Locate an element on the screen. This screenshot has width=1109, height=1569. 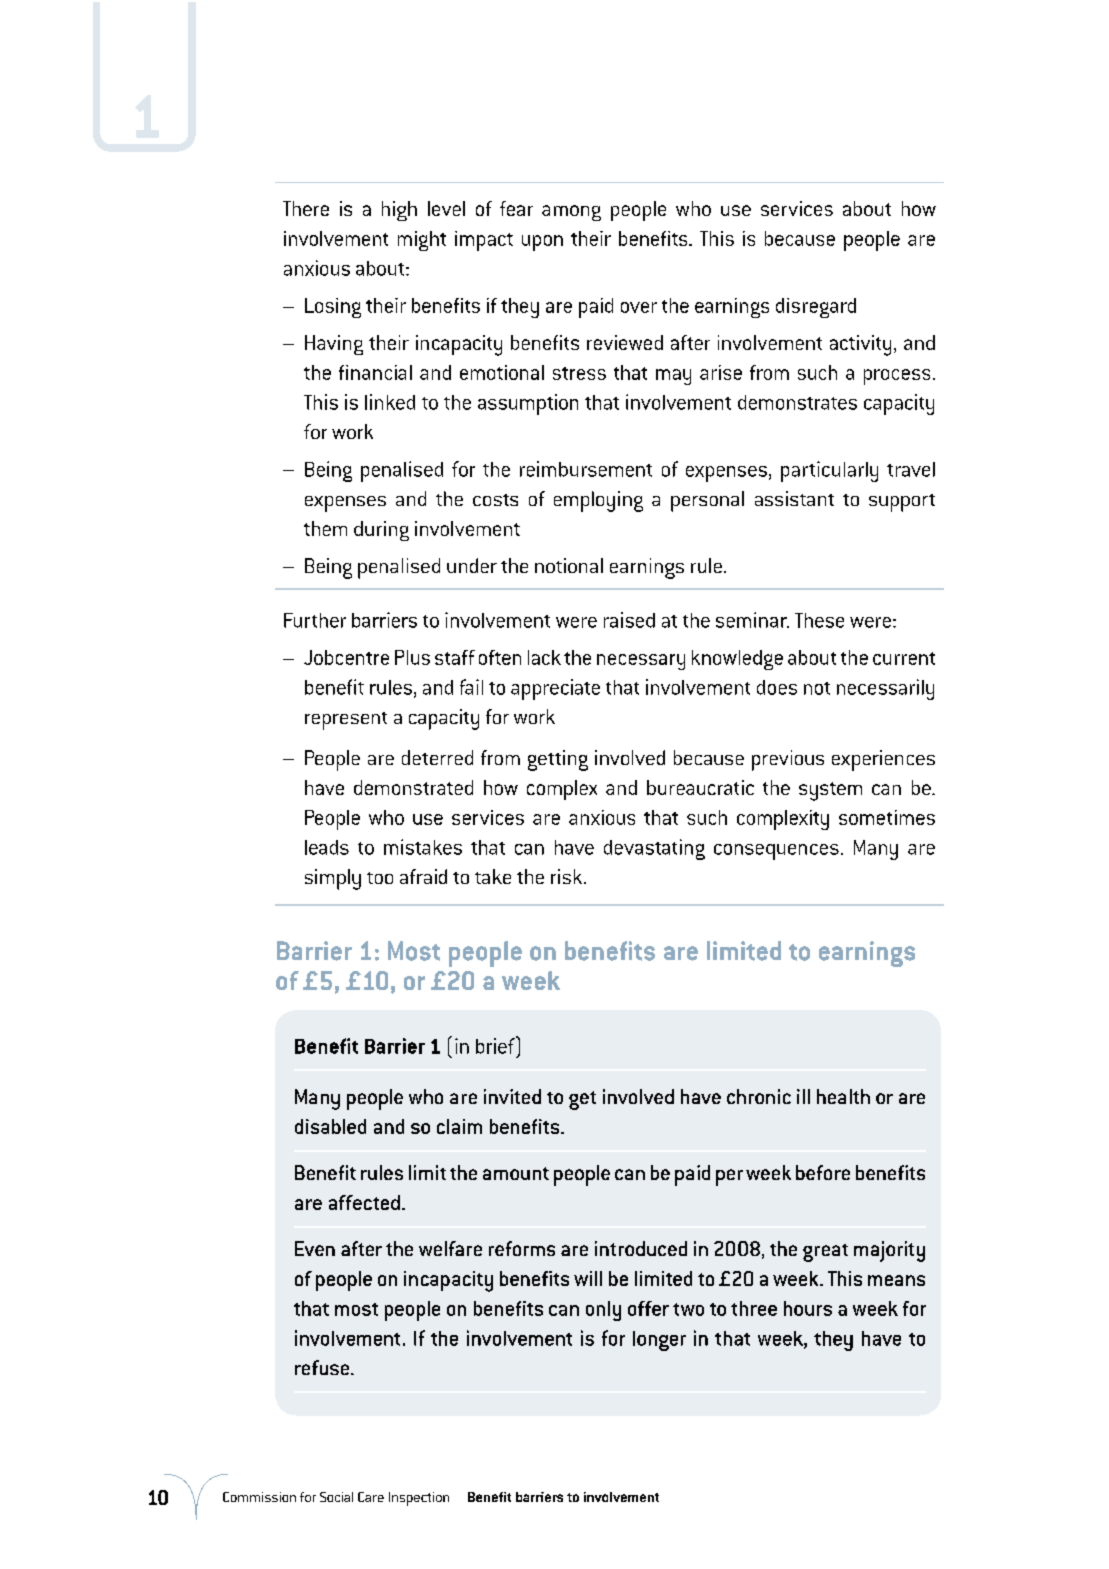
disabled is located at coordinates (330, 1126).
